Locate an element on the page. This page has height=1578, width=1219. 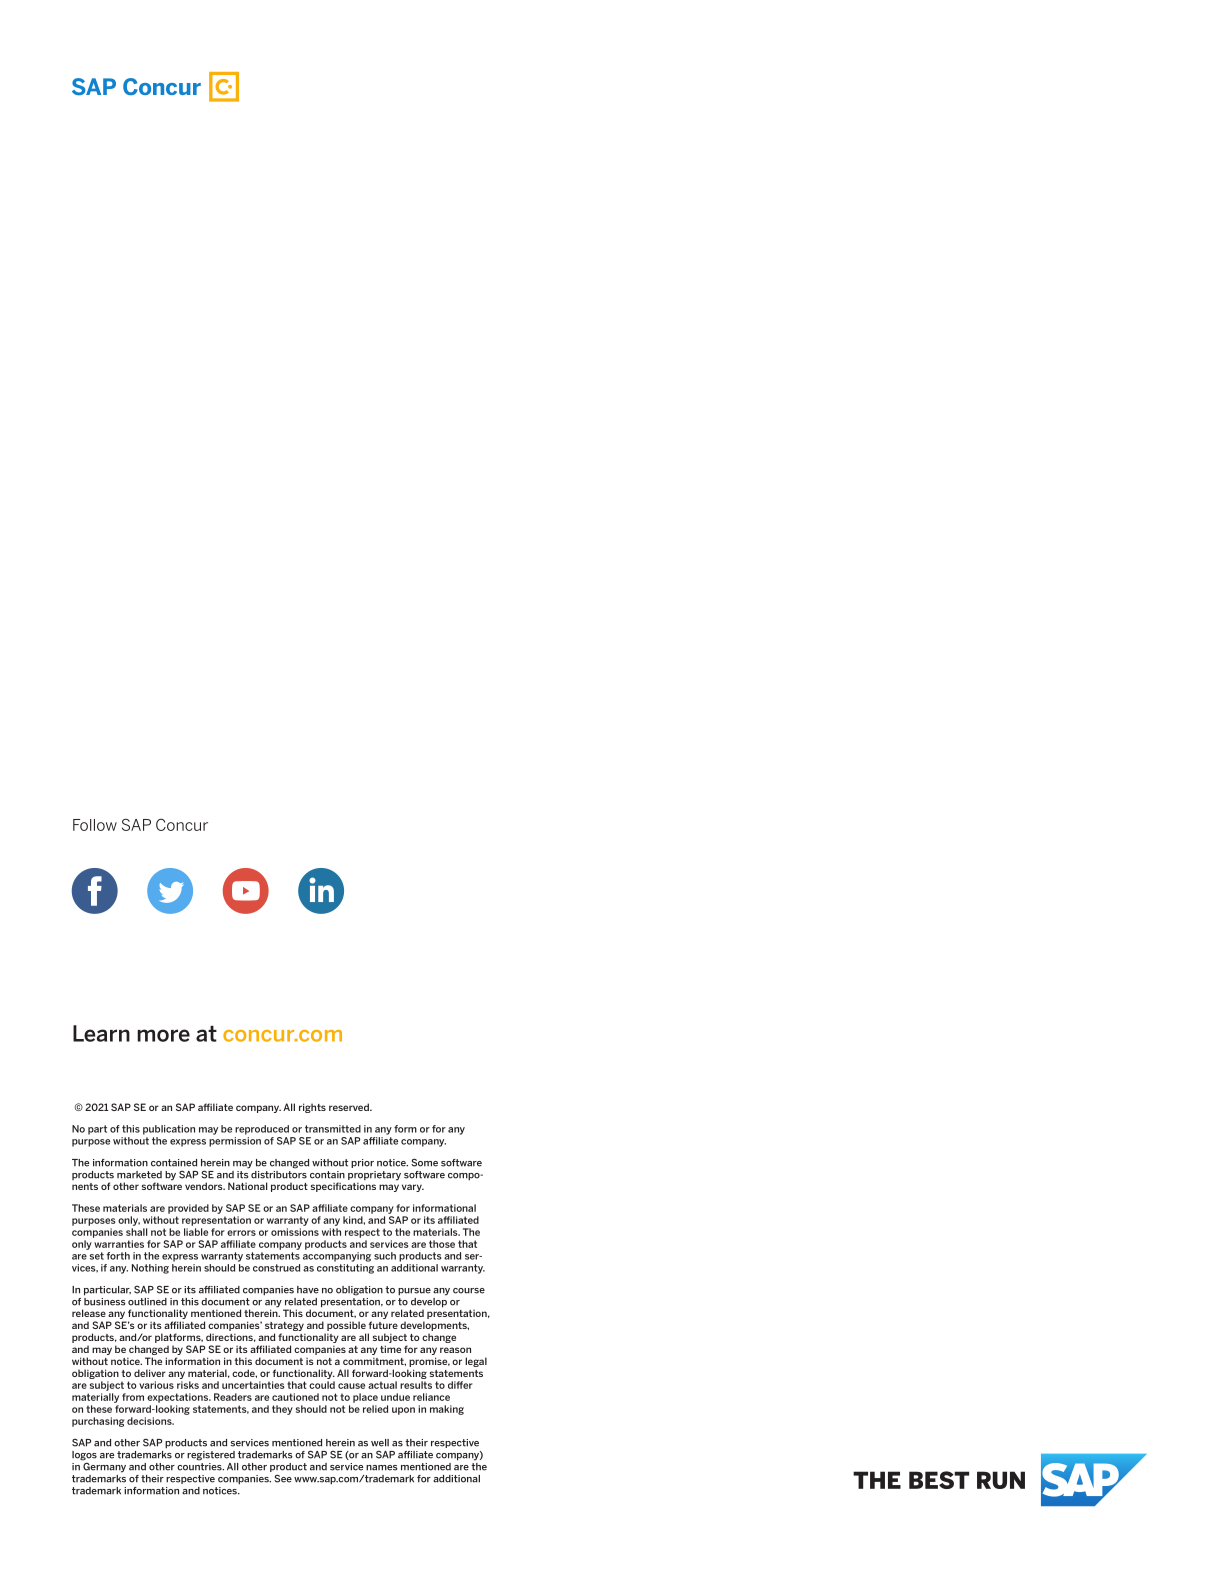
Some is located at coordinates (424, 1162).
